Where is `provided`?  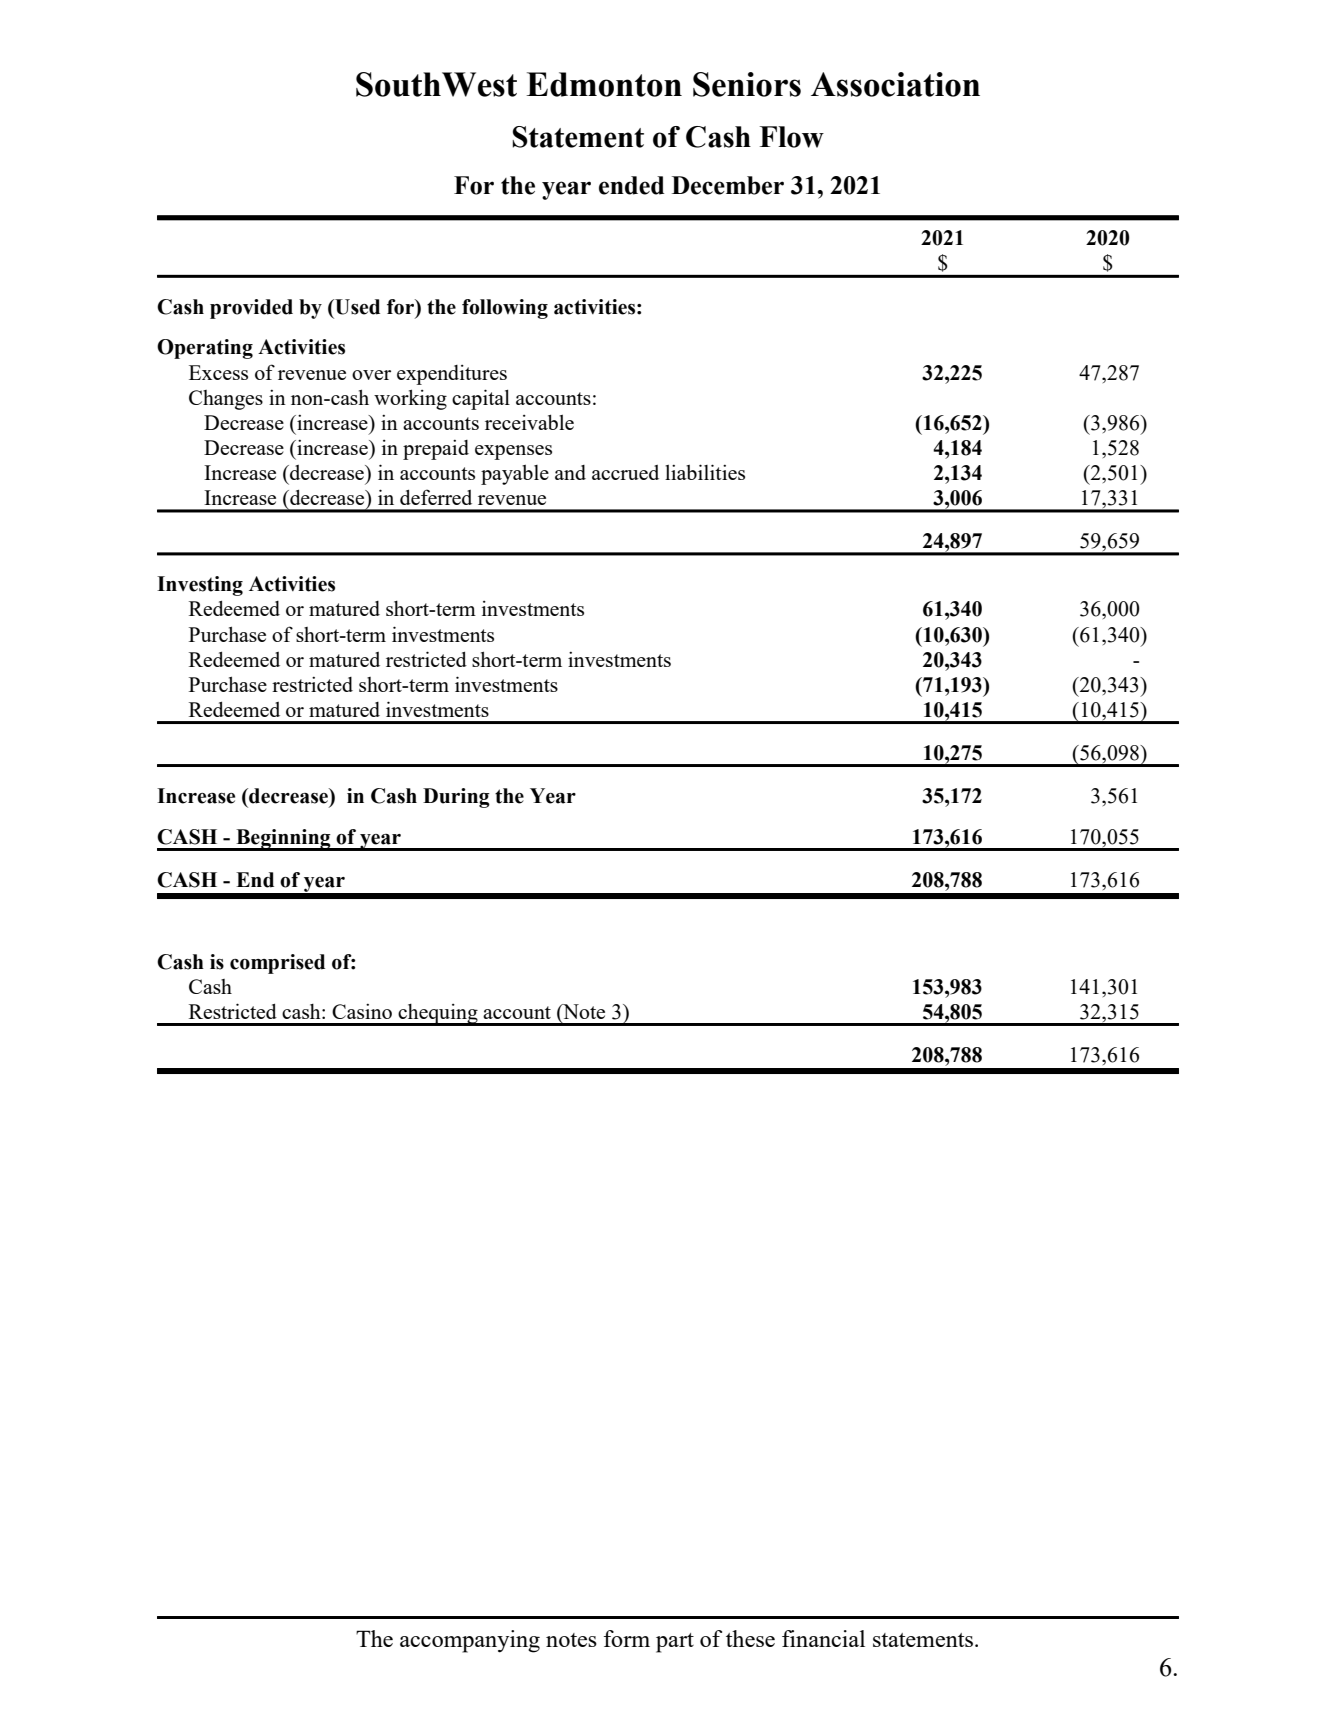 provided is located at coordinates (251, 309).
